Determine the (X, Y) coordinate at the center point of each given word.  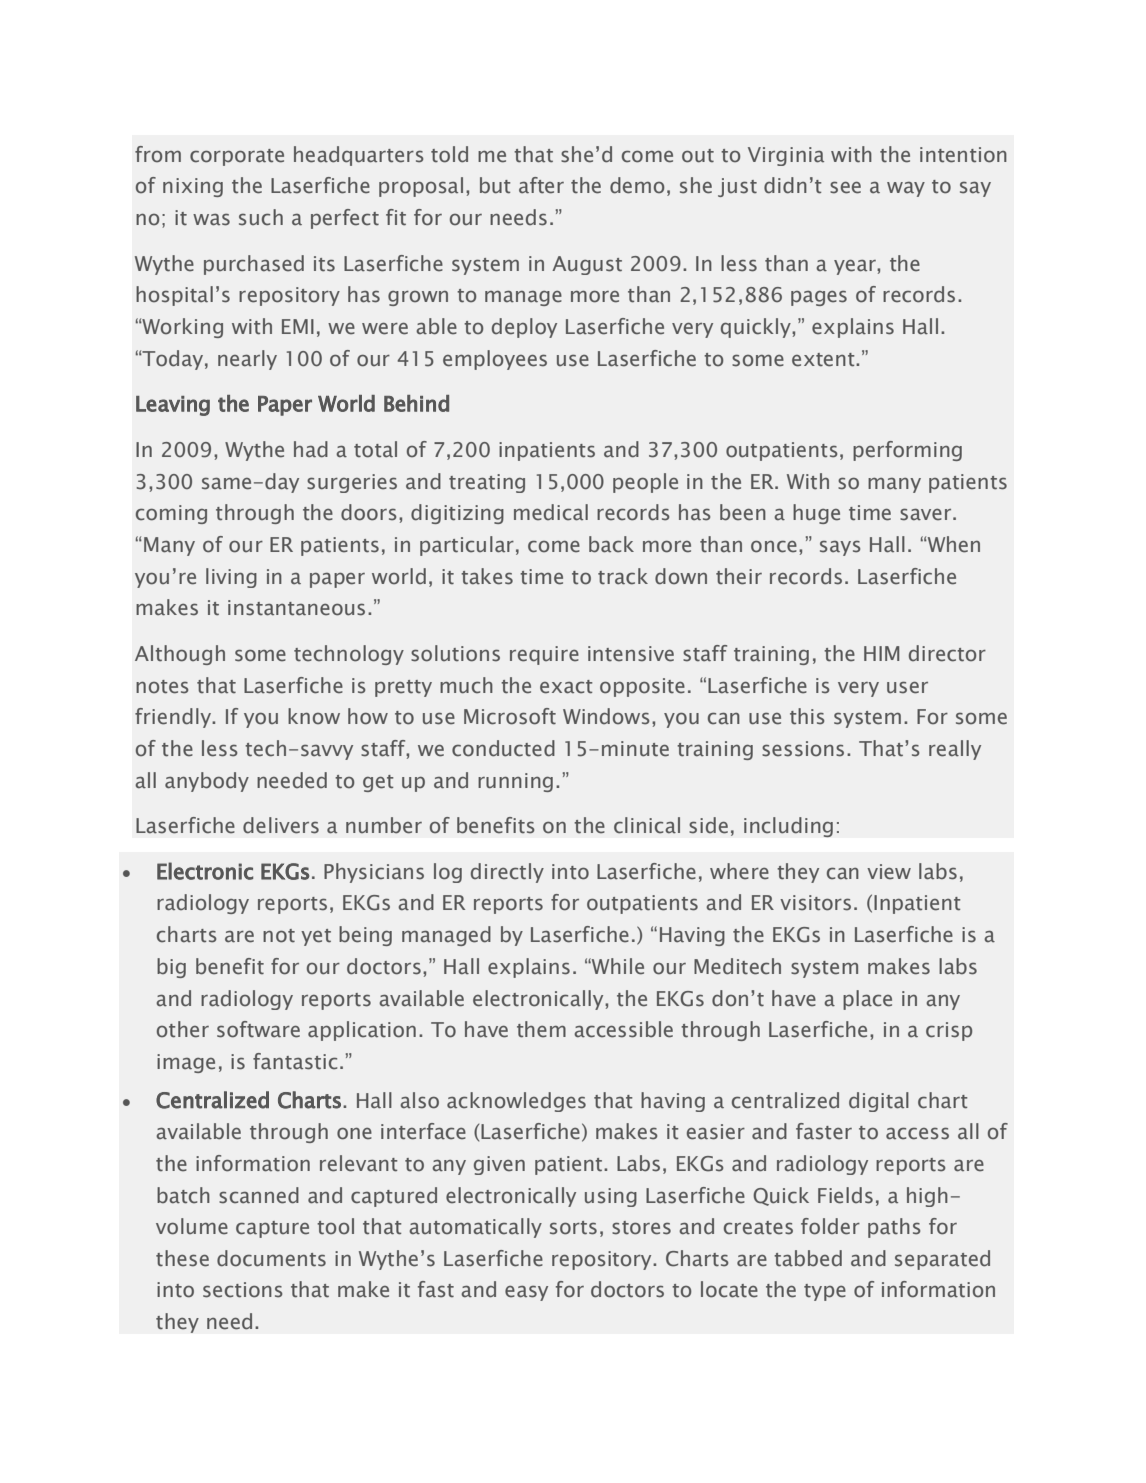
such (261, 217)
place (867, 1000)
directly (507, 873)
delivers (281, 825)
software (258, 1029)
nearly (247, 360)
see (845, 187)
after (541, 185)
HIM (881, 653)
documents (271, 1258)
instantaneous (296, 608)
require (544, 655)
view (889, 872)
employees (495, 360)
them (541, 1029)
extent (824, 360)
